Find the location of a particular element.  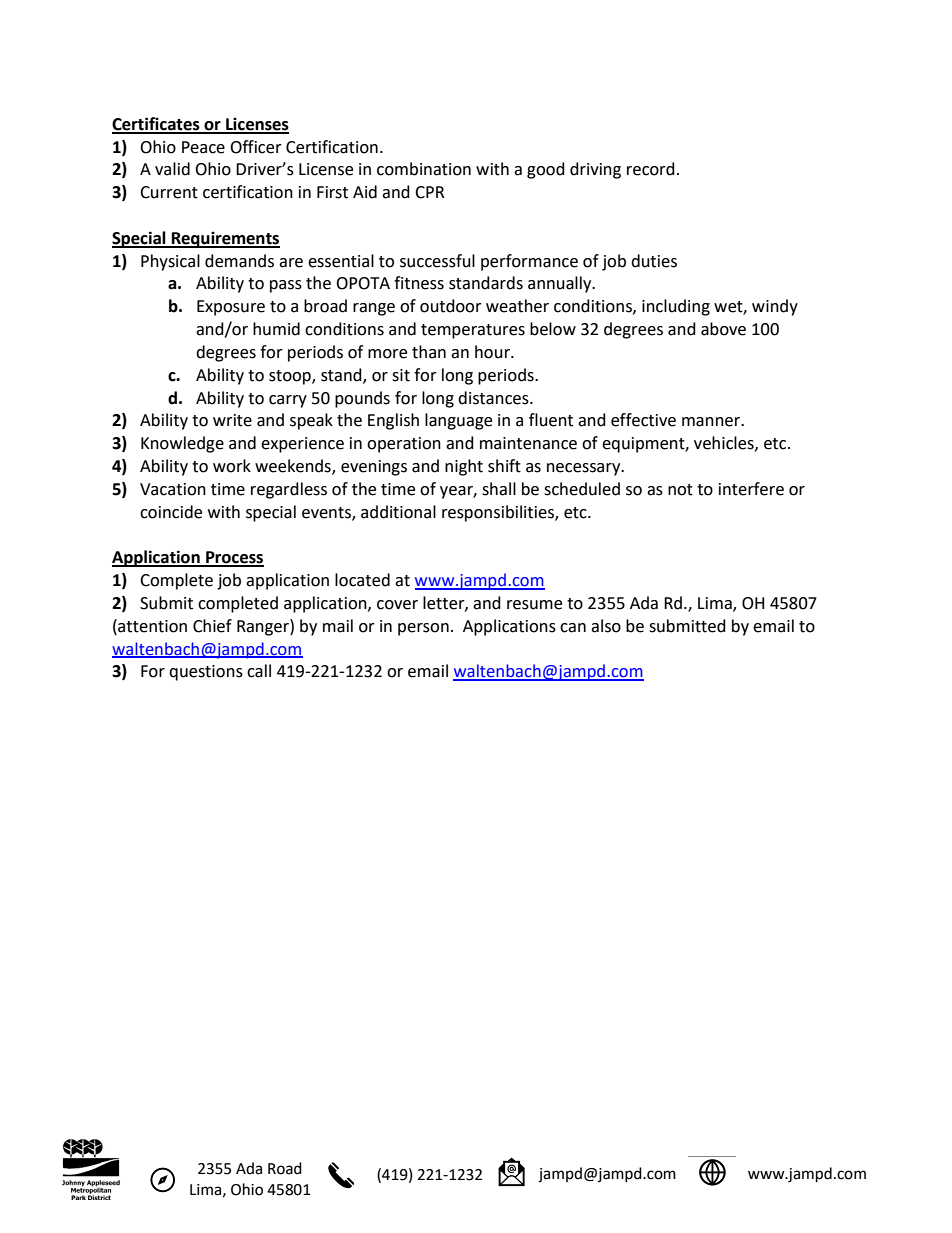

combination is located at coordinates (424, 169).
